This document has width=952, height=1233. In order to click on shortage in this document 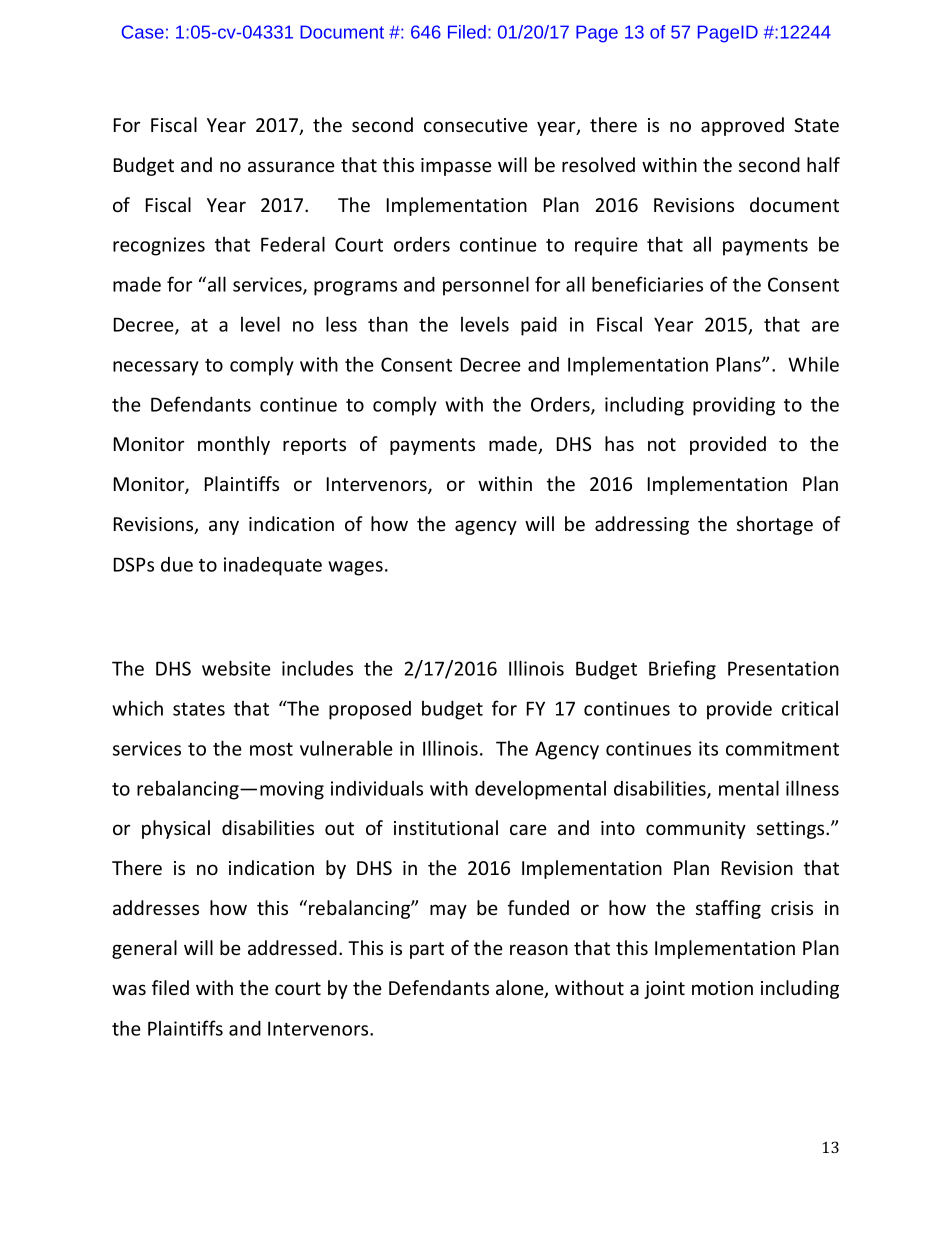, I will do `click(775, 525)`.
